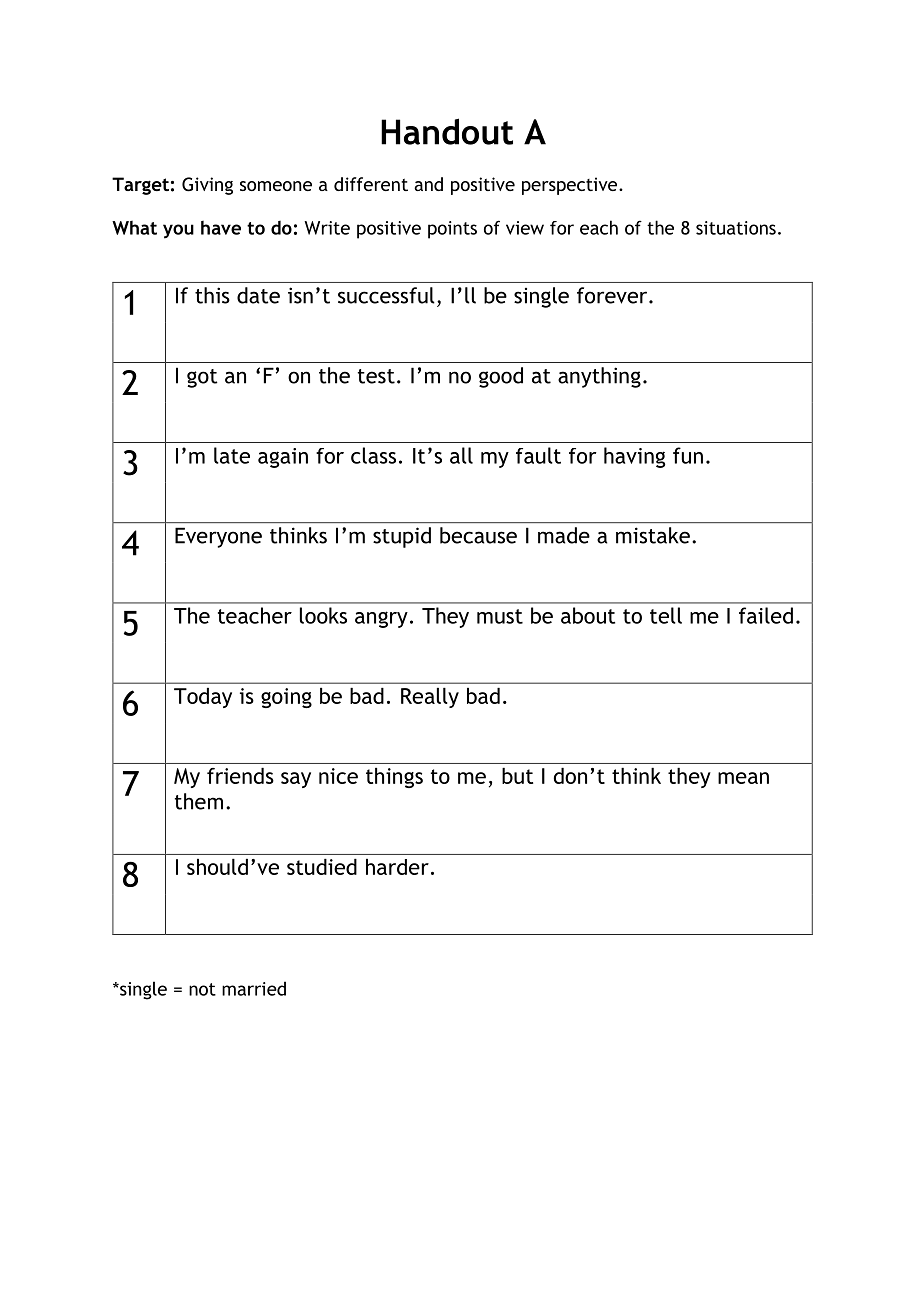  What do you see at coordinates (202, 989) in the screenshot?
I see `not` at bounding box center [202, 989].
